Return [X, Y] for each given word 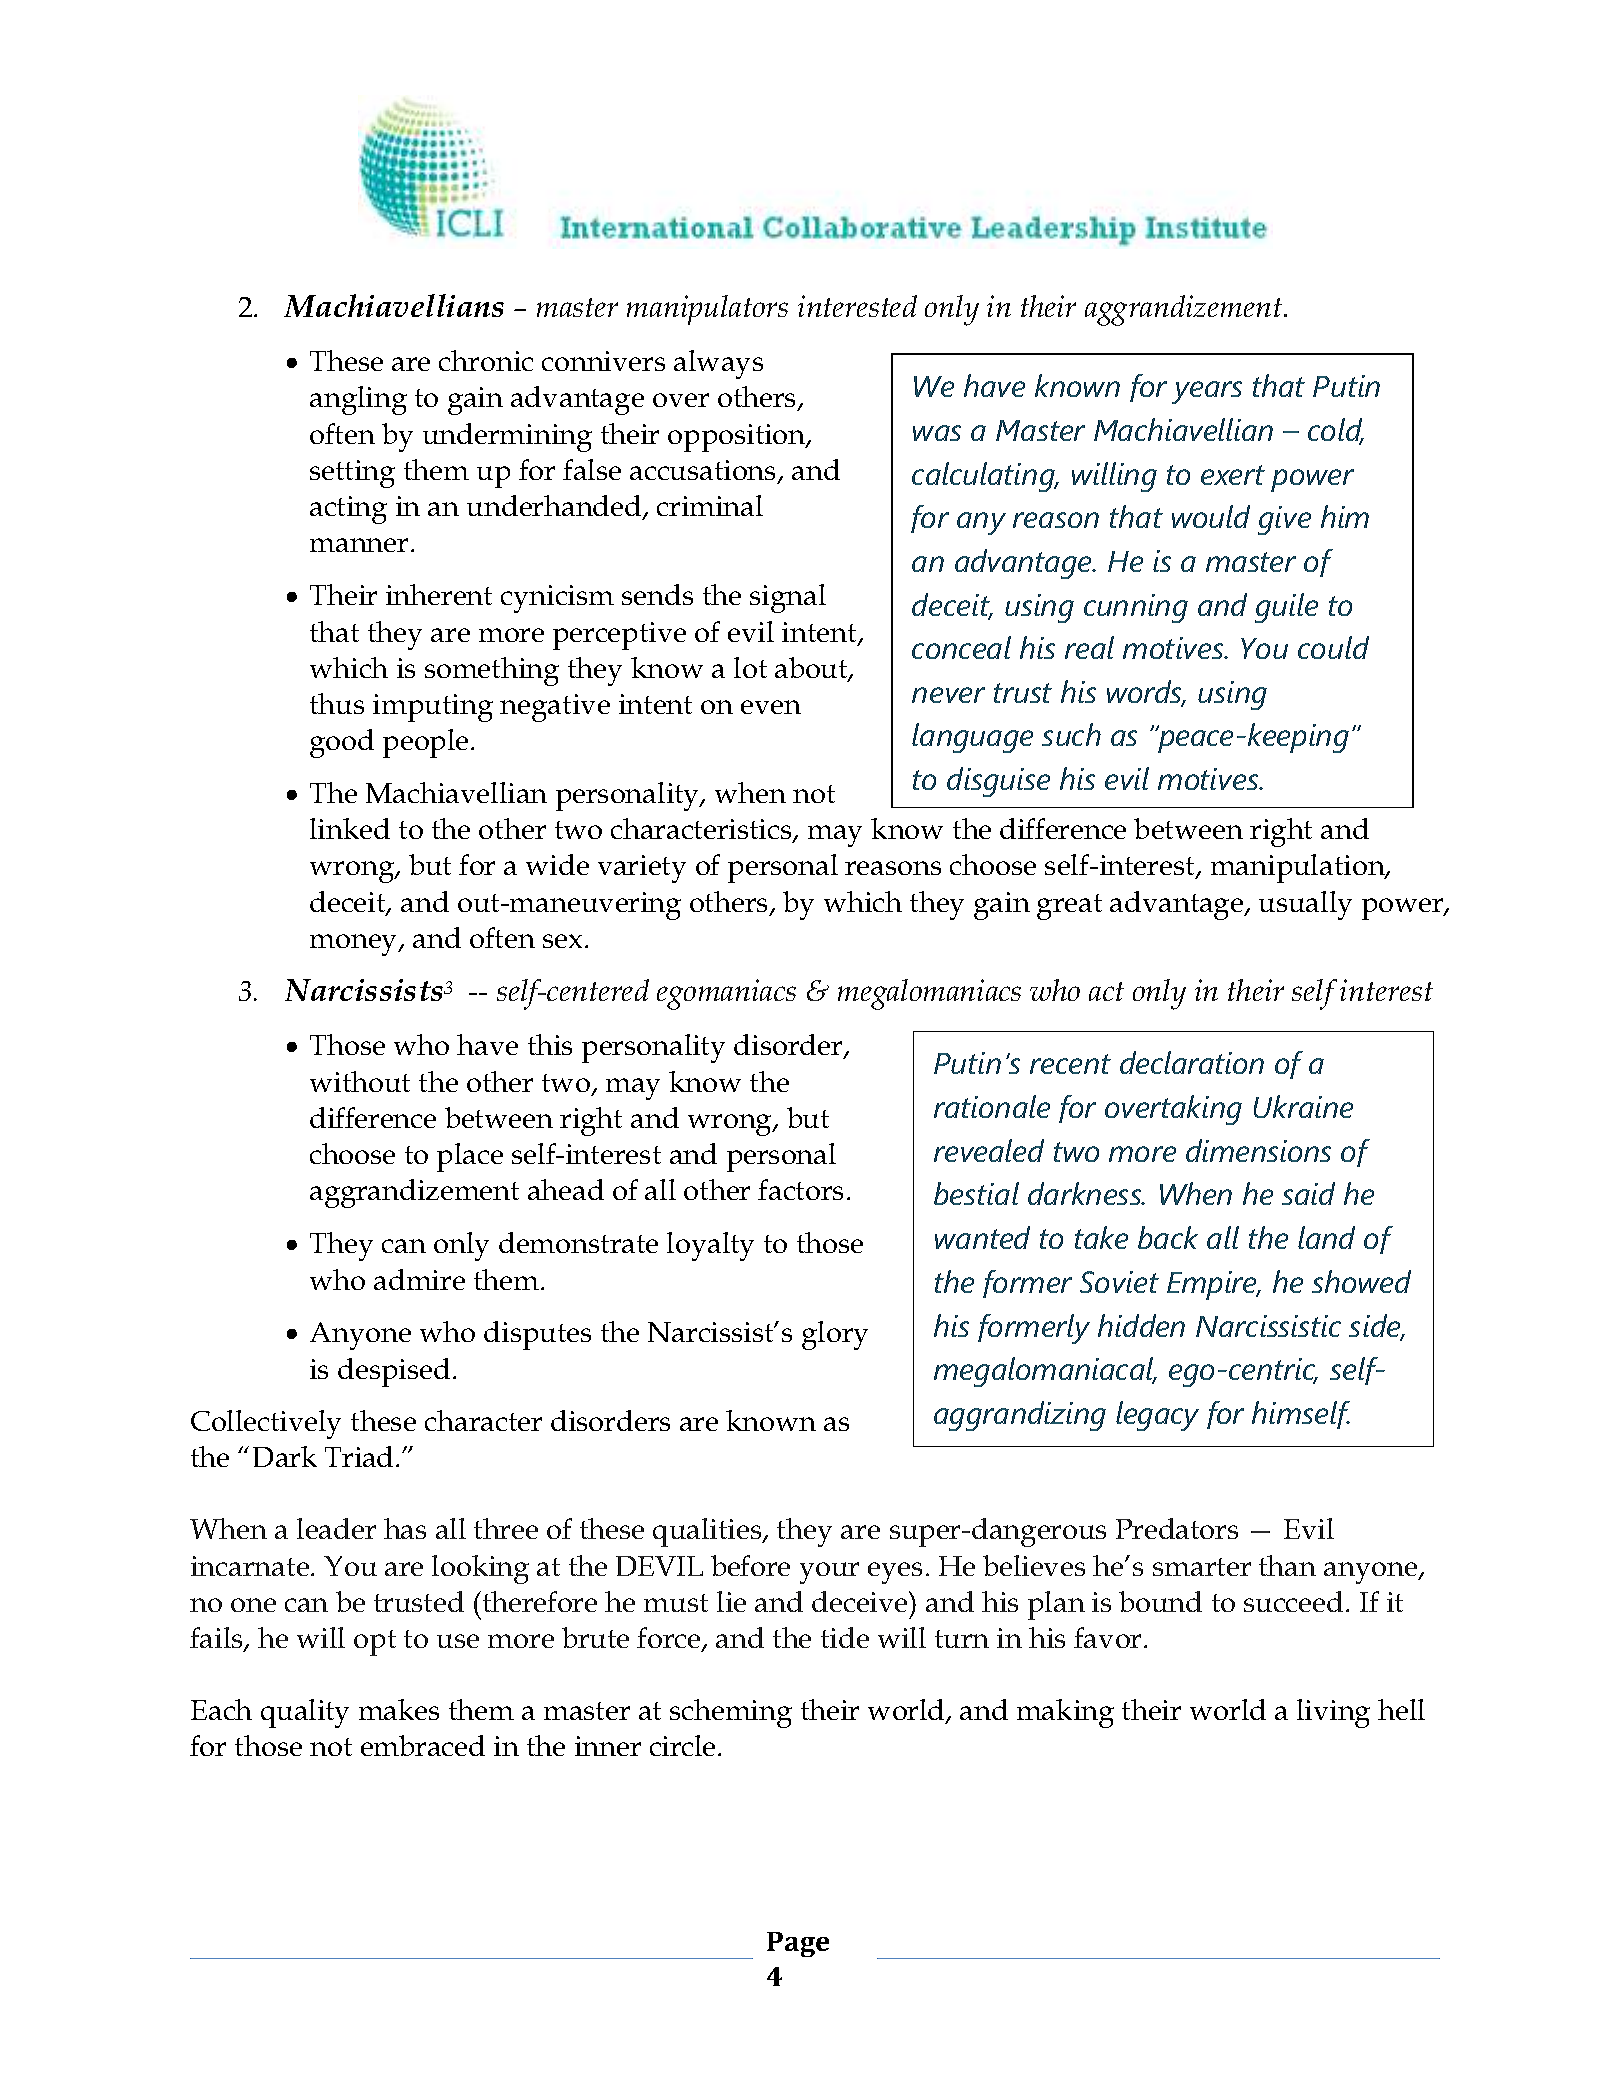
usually [1305, 905]
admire [419, 1279]
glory [835, 1335]
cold [1336, 431]
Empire [1213, 1285]
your [829, 1573]
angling [358, 400]
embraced [423, 1745]
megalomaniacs [929, 994]
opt [375, 1643]
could [1333, 647]
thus [337, 703]
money [355, 945]
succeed [1293, 1601]
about [812, 669]
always [718, 364]
